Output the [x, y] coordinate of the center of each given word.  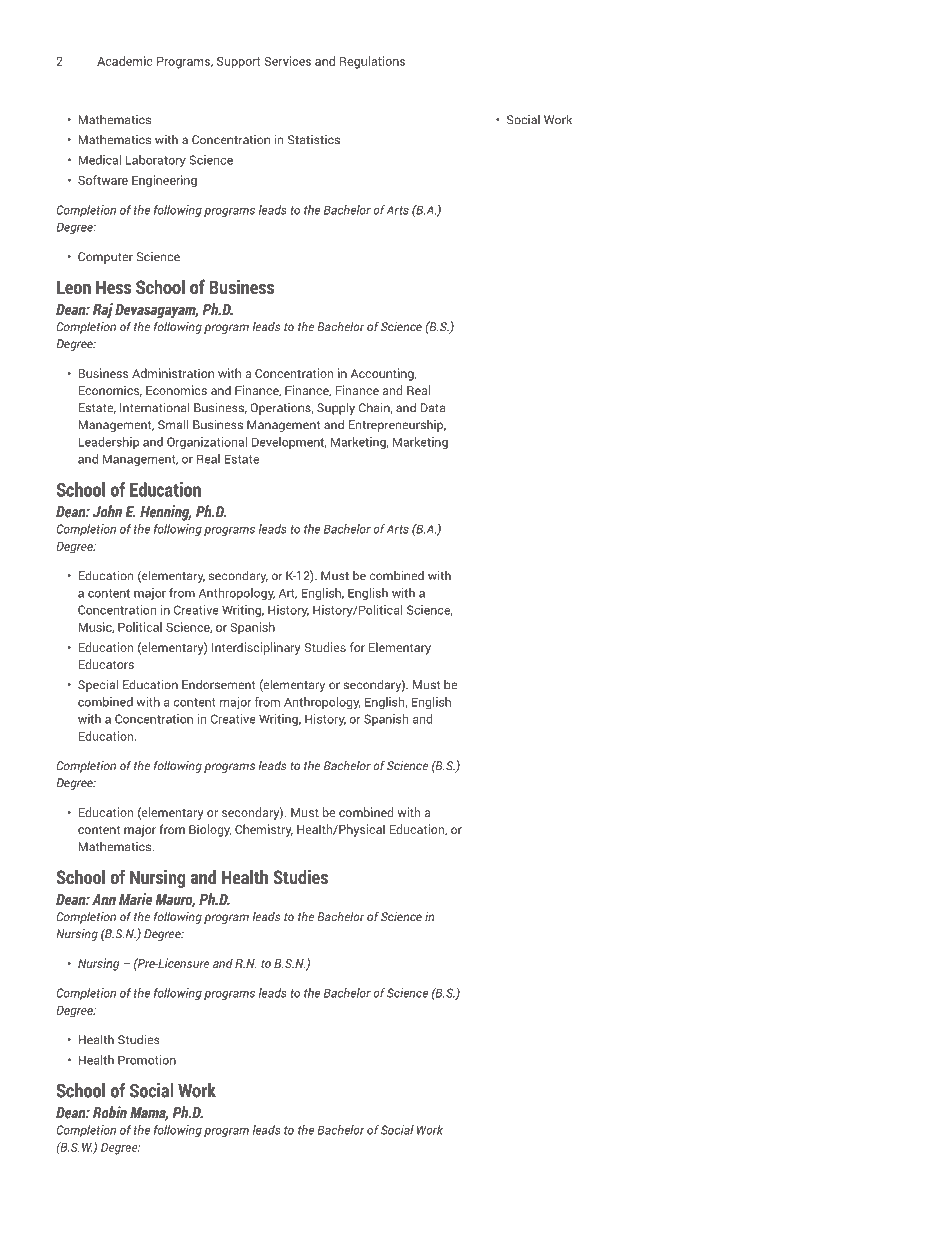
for [357, 647]
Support [238, 63]
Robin [110, 1112]
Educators [106, 664]
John [107, 511]
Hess [113, 287]
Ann [104, 899]
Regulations [372, 62]
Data [433, 408]
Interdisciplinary [256, 648]
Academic [124, 61]
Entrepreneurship [397, 426]
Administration [173, 373]
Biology [210, 830]
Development [289, 443]
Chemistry [264, 830]
